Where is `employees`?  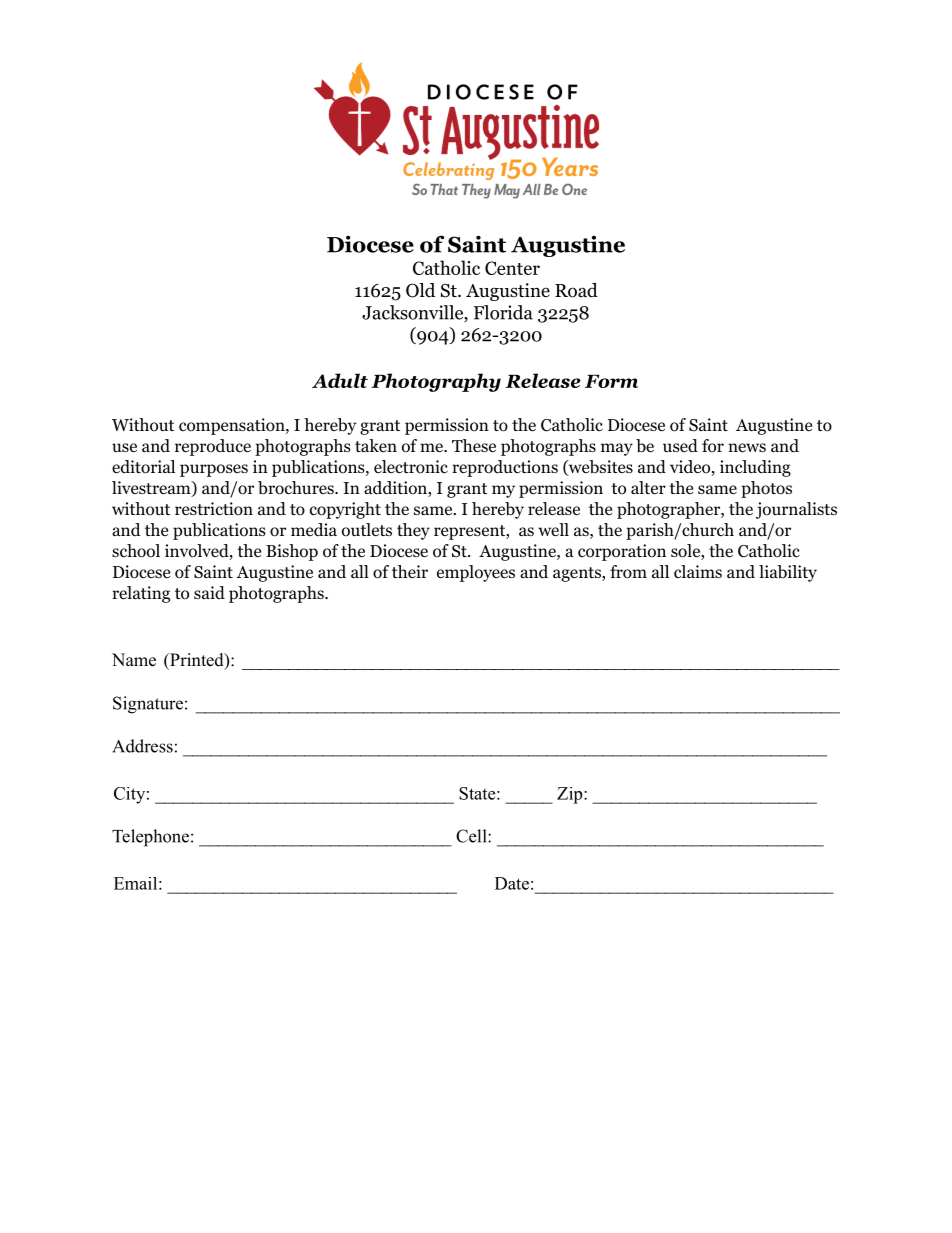 employees is located at coordinates (476, 573).
